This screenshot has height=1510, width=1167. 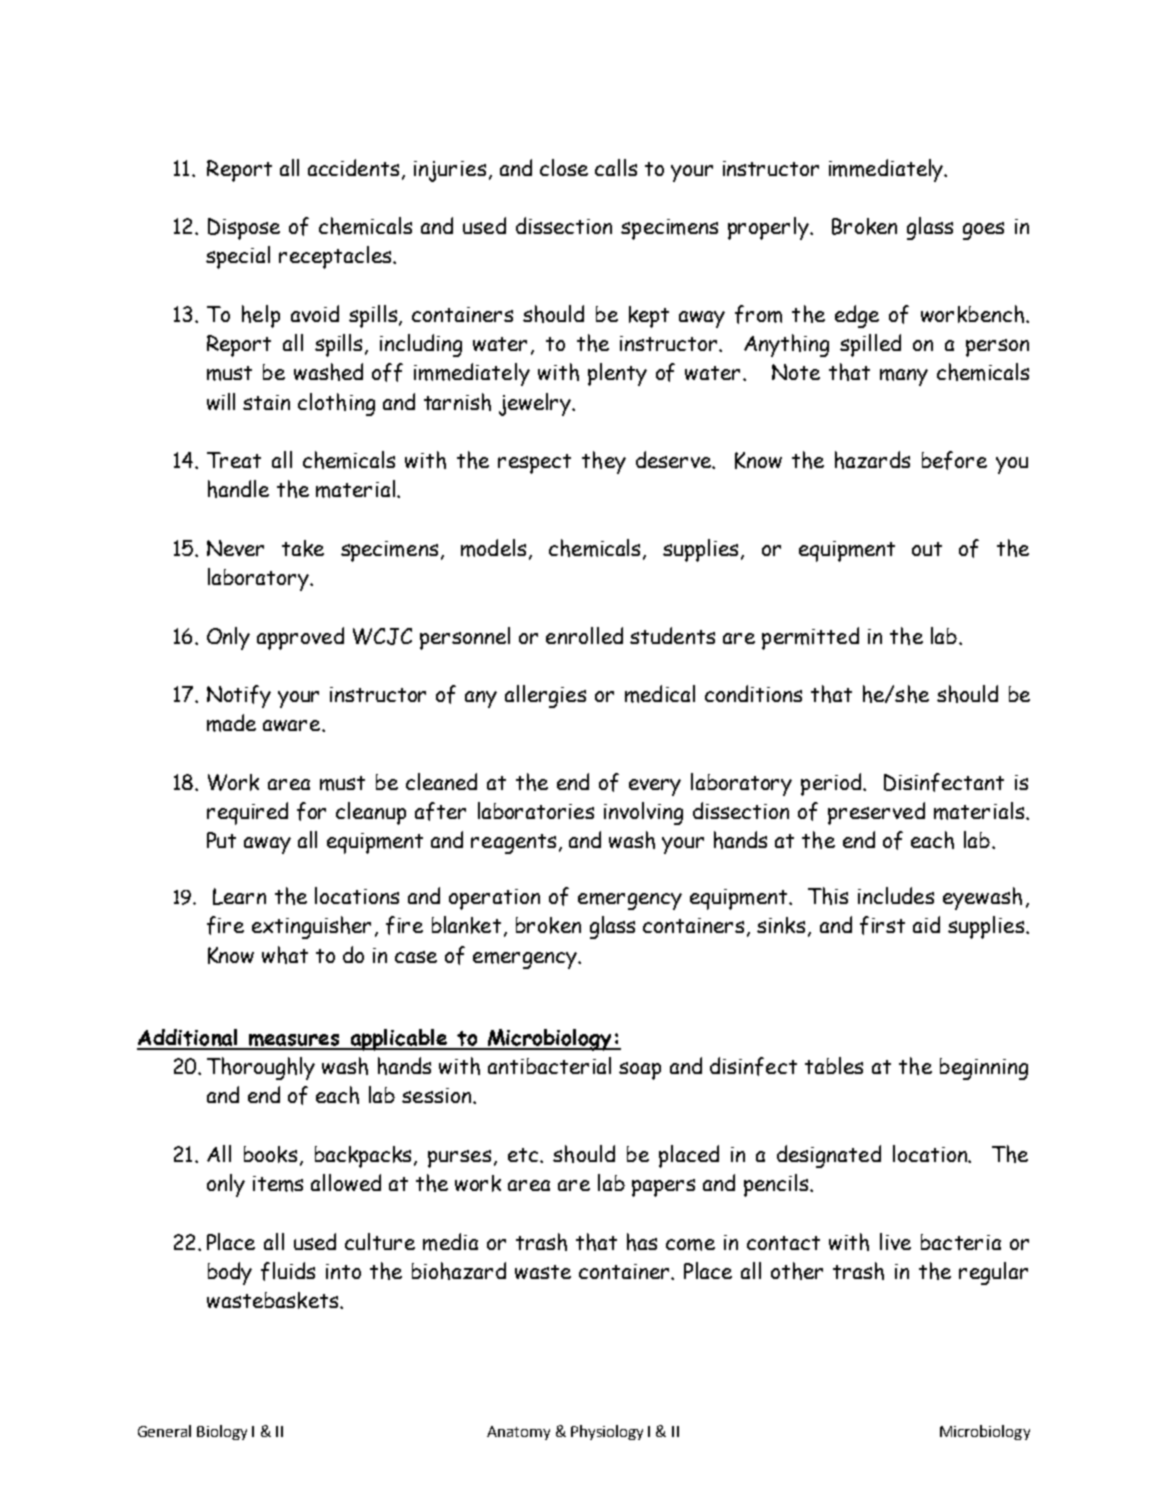 I want to click on goes, so click(x=983, y=231).
